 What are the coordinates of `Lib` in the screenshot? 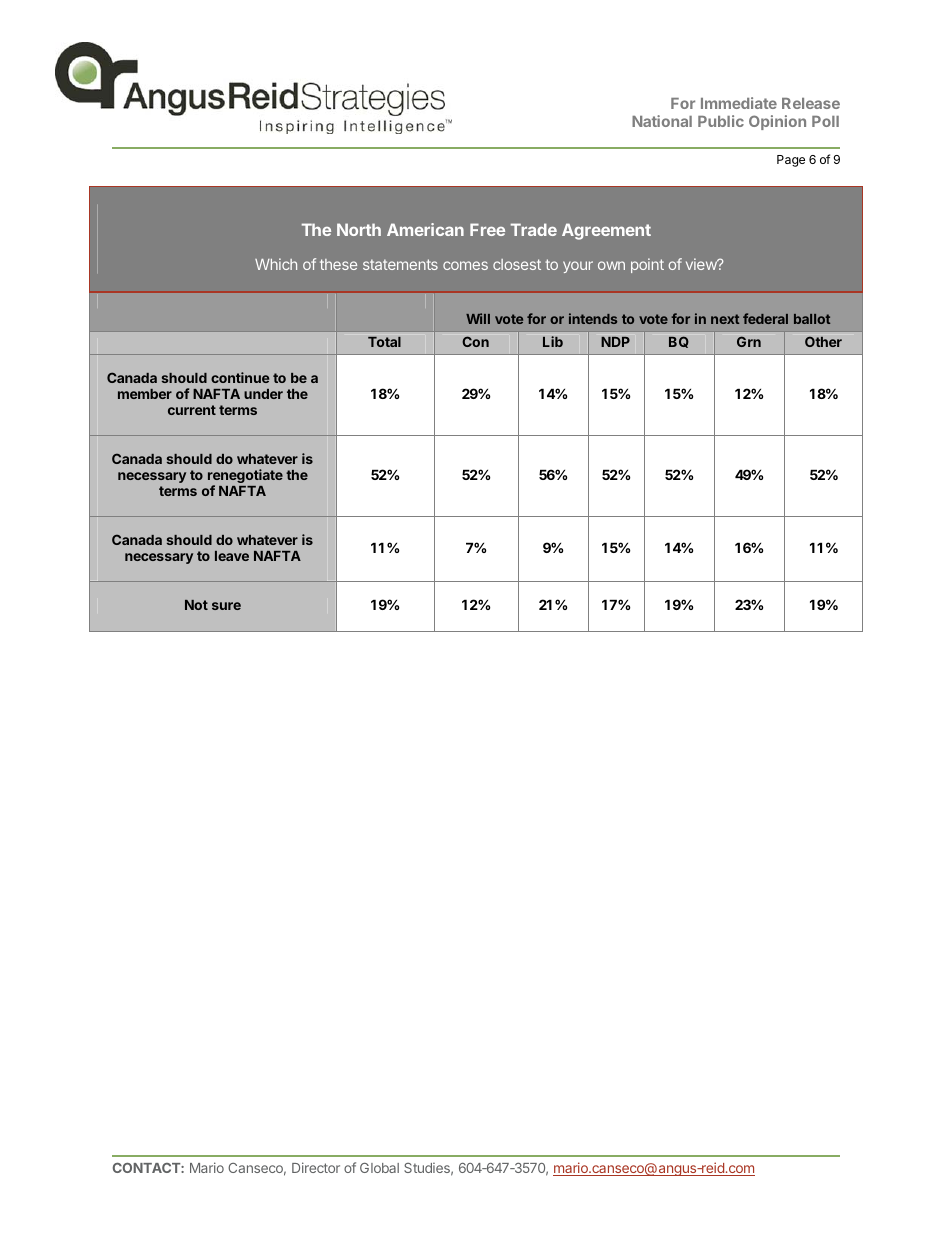 It's located at (553, 341).
